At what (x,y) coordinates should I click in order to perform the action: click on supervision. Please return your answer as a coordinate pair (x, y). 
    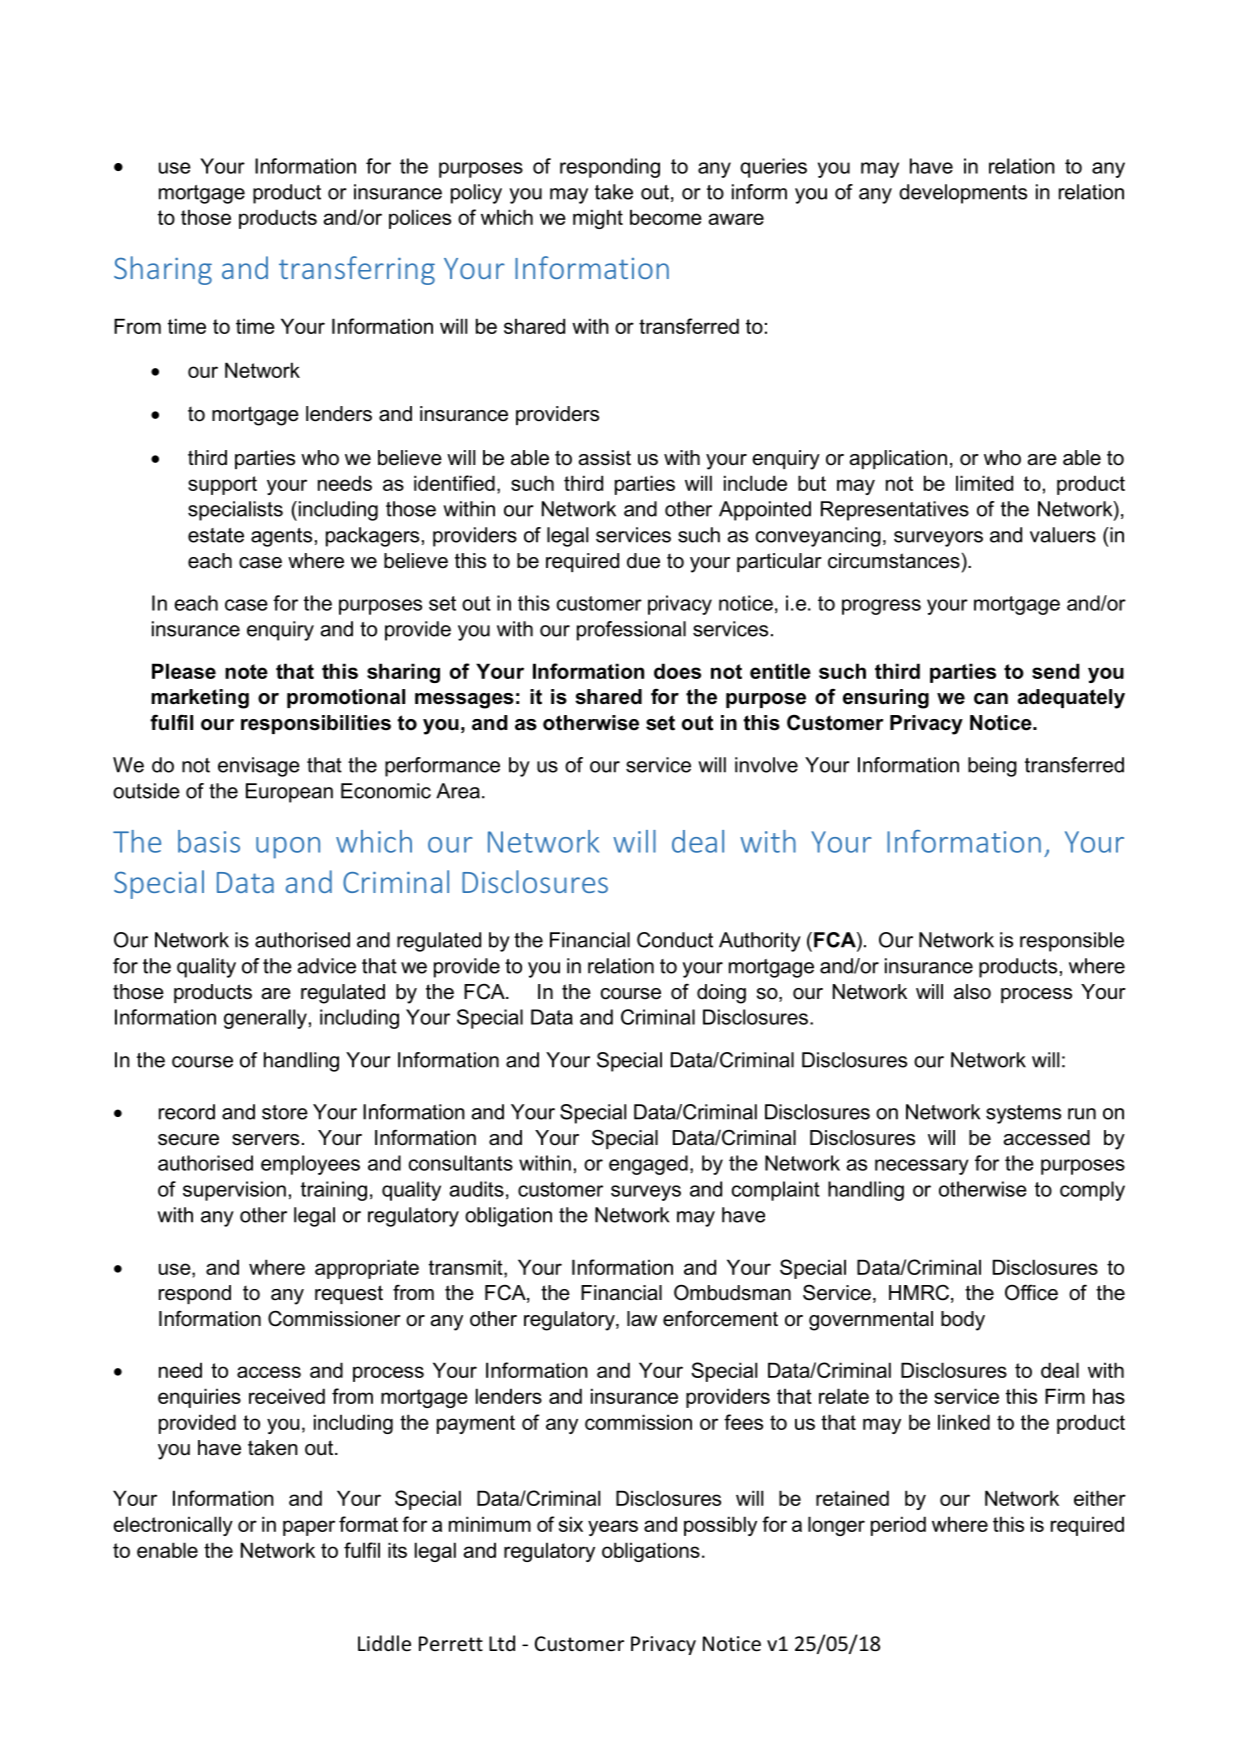
    Looking at the image, I should click on (234, 1191).
